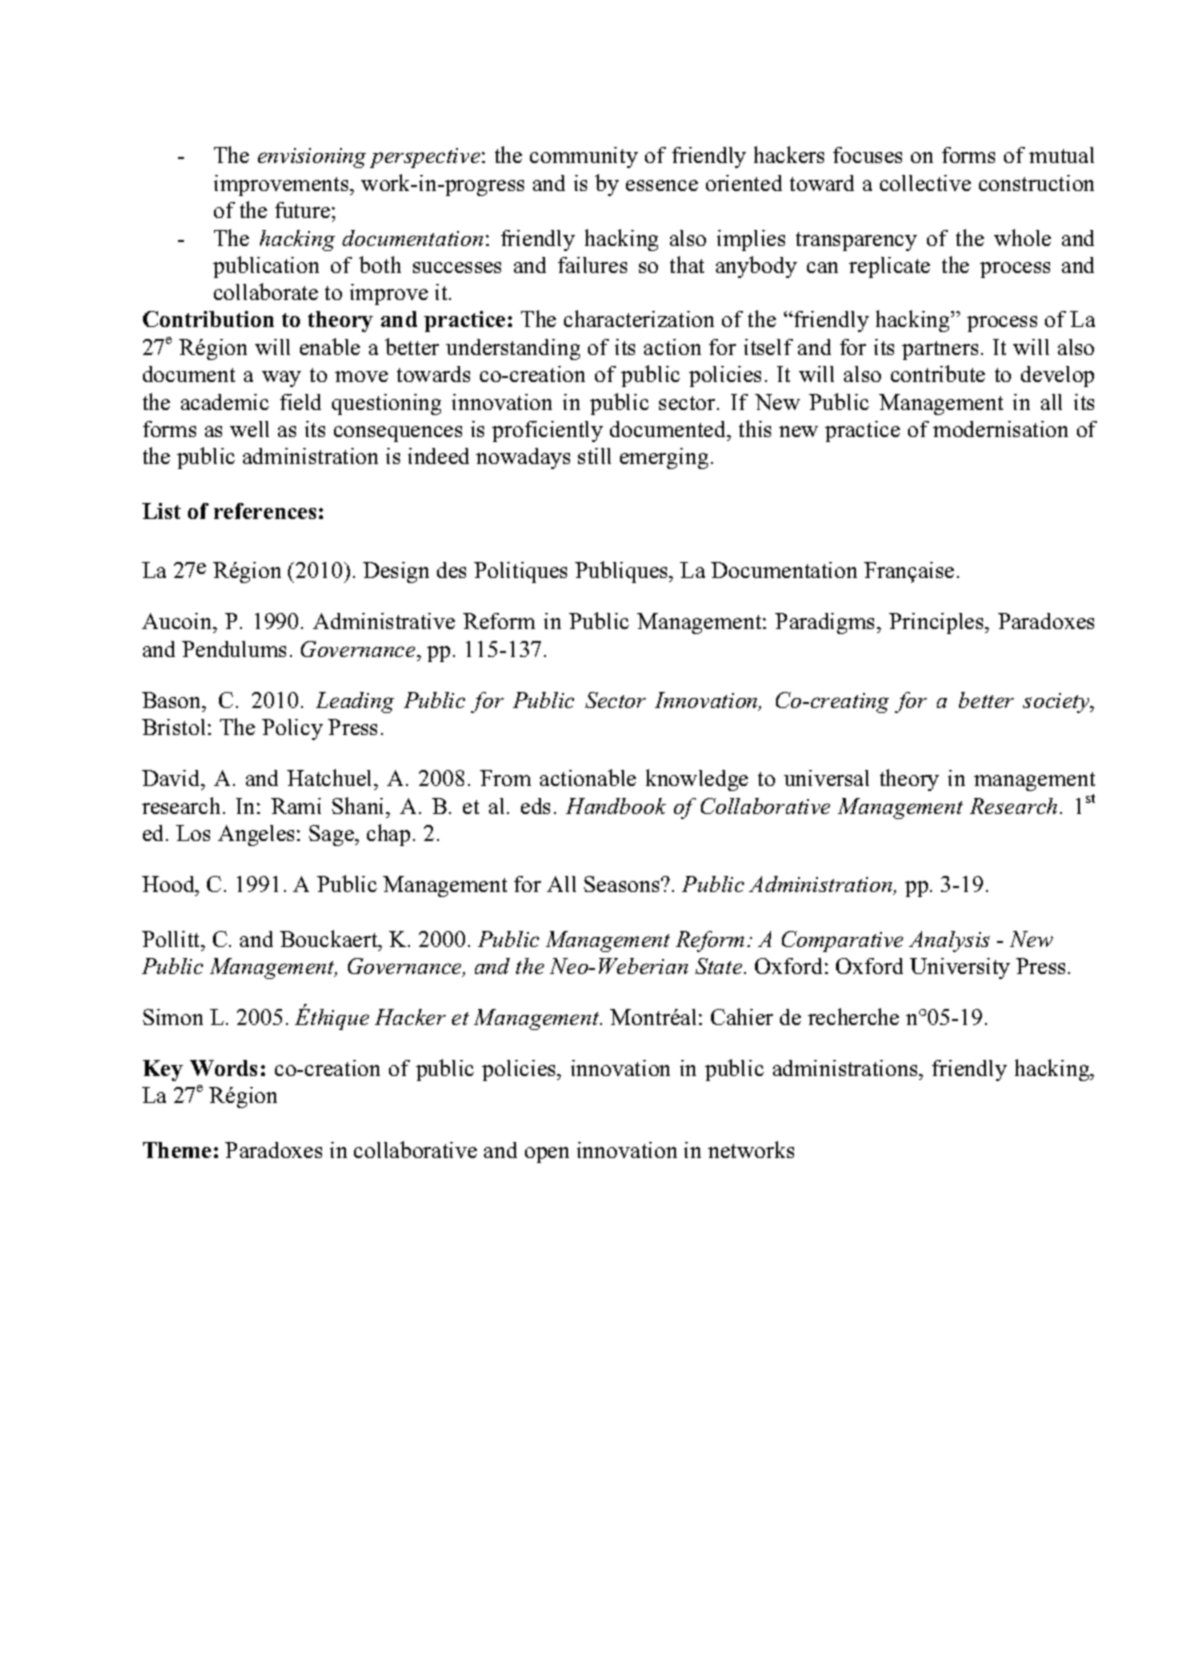  I want to click on envisioning, so click(312, 158).
